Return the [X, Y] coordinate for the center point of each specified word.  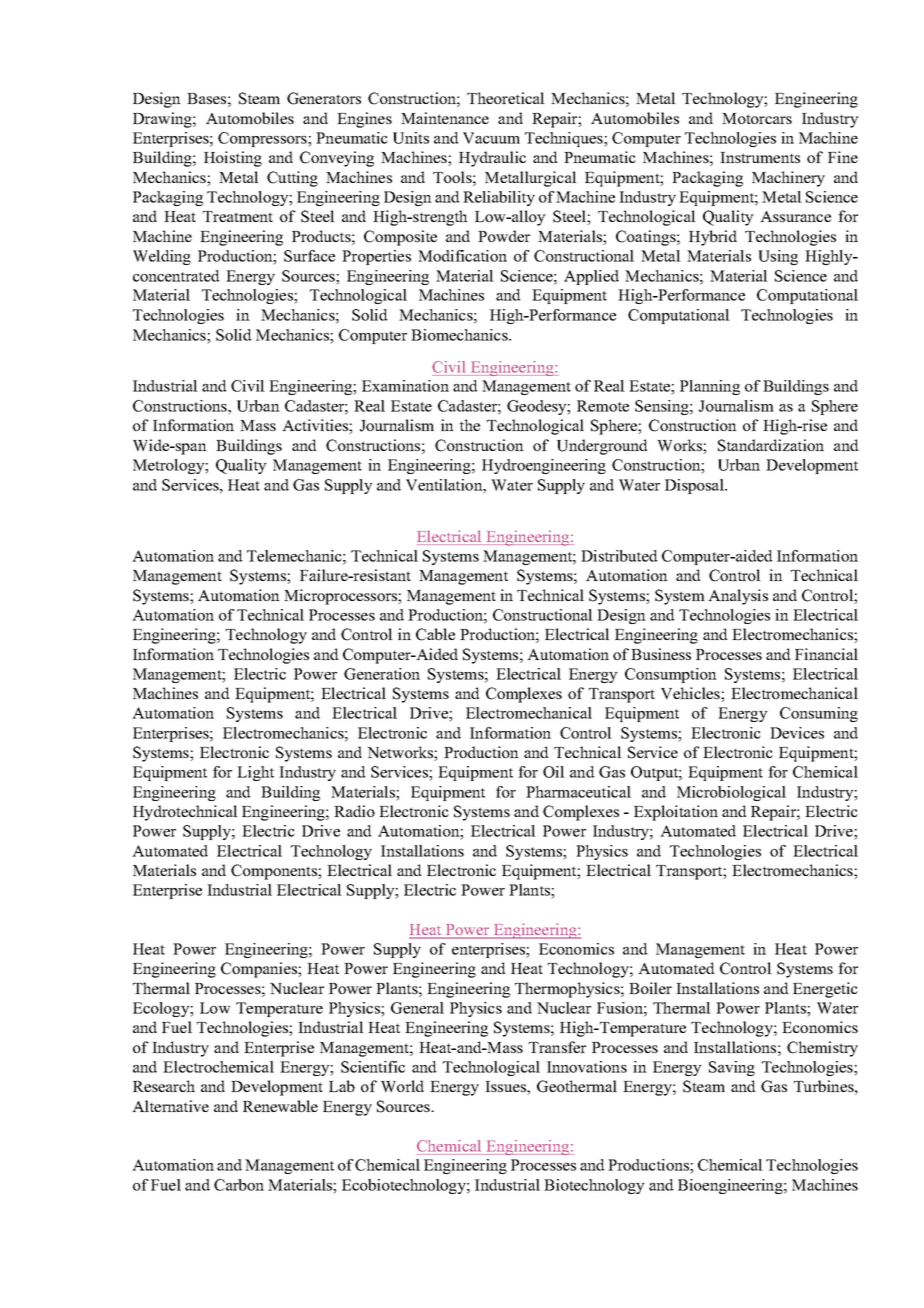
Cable [435, 634]
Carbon [239, 1185]
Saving [732, 1068]
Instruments [760, 157]
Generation [382, 674]
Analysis [738, 597]
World [402, 1086]
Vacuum [491, 138]
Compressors [263, 139]
